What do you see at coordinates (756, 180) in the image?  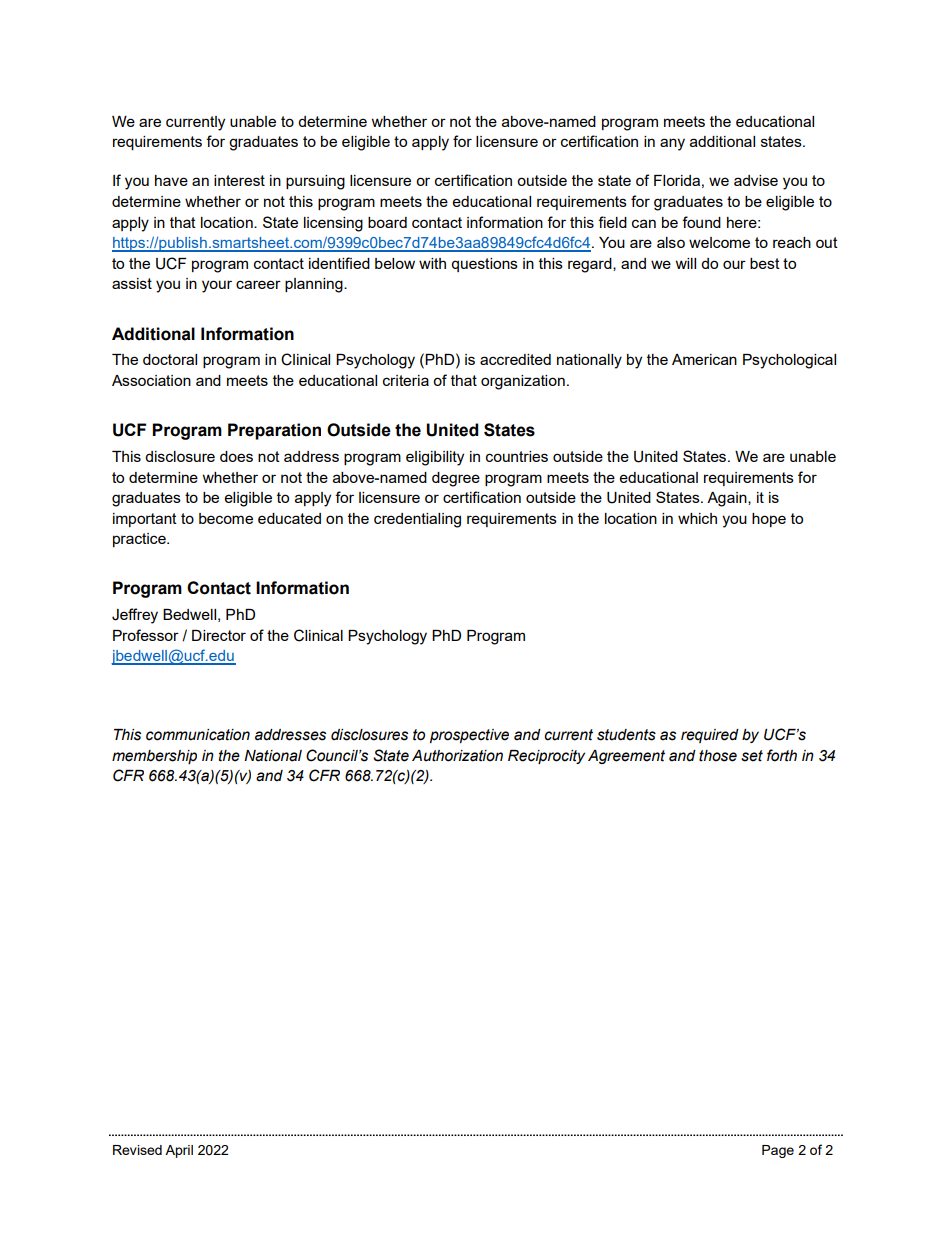 I see `advise` at bounding box center [756, 180].
